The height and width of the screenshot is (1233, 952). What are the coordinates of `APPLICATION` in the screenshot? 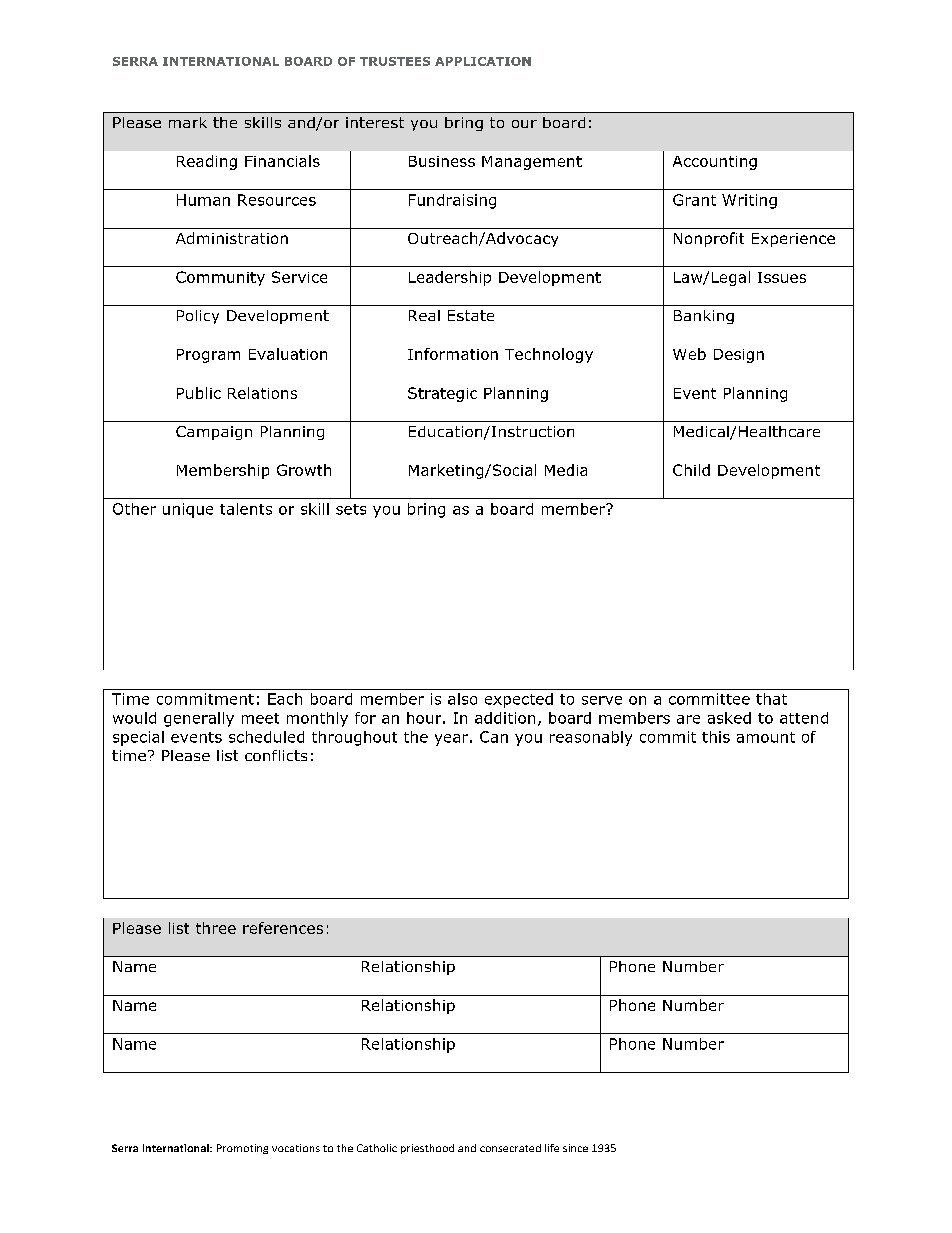 It's located at (483, 61).
